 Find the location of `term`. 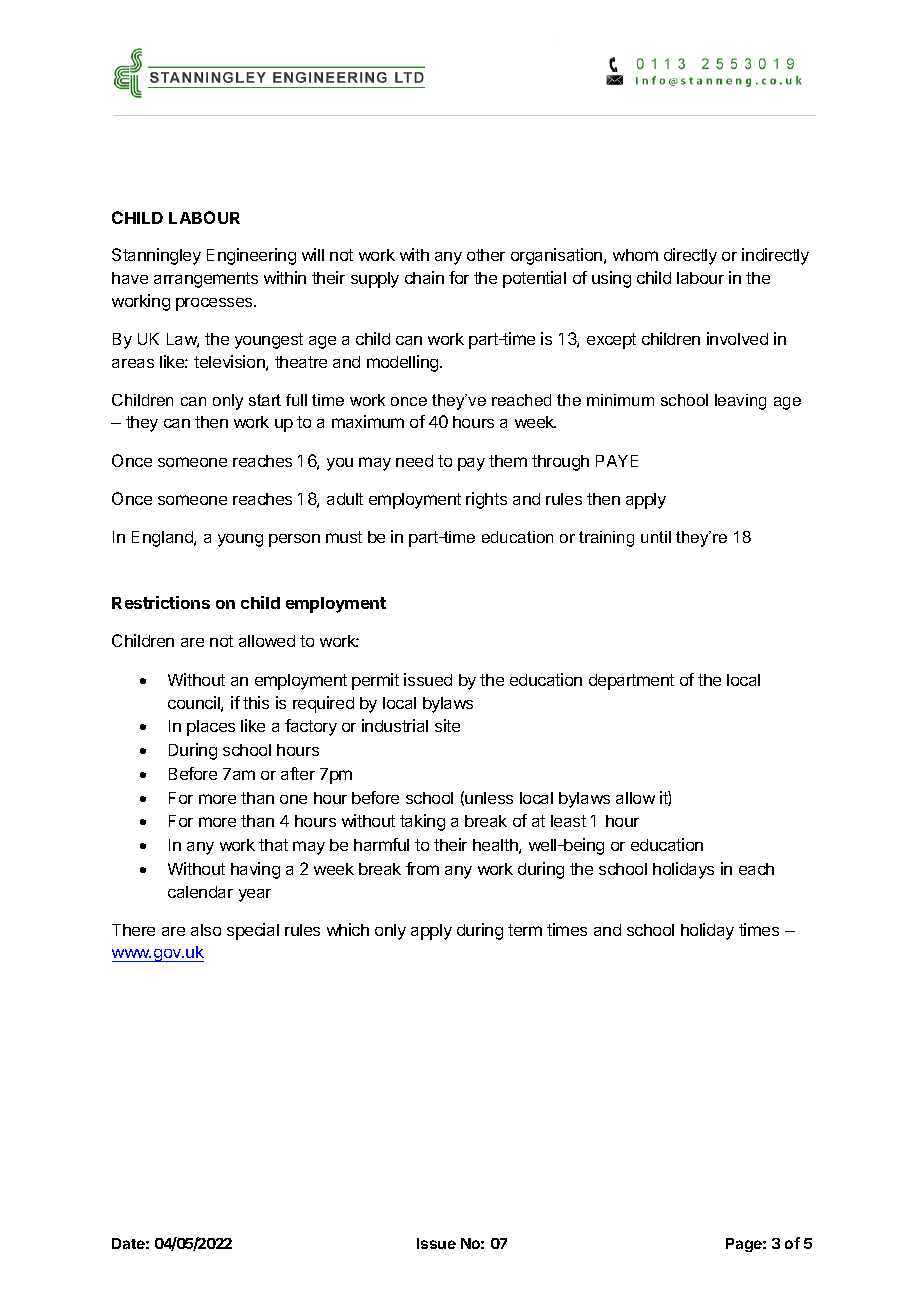

term is located at coordinates (525, 930).
